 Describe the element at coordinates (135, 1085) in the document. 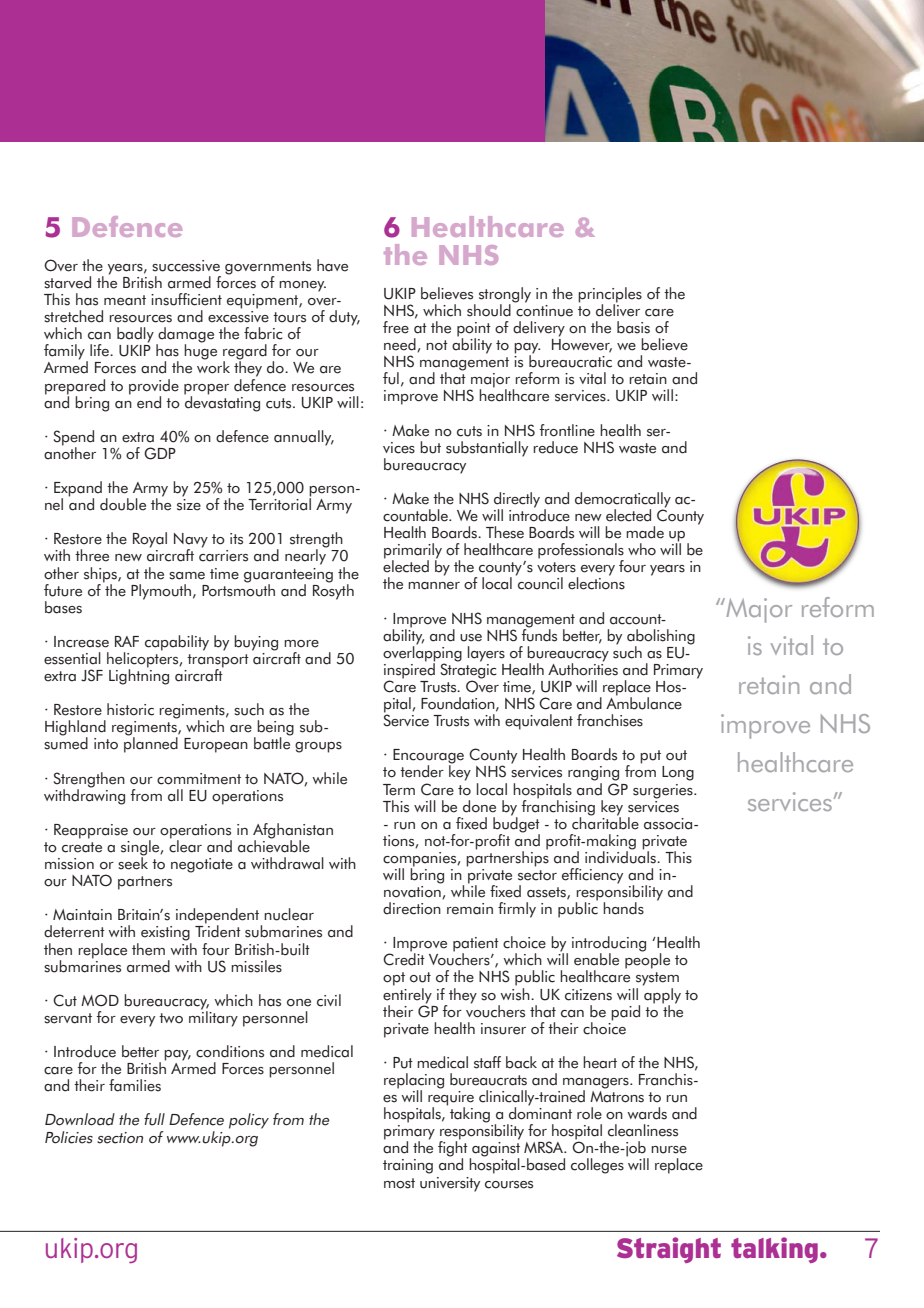

I see `families` at that location.
